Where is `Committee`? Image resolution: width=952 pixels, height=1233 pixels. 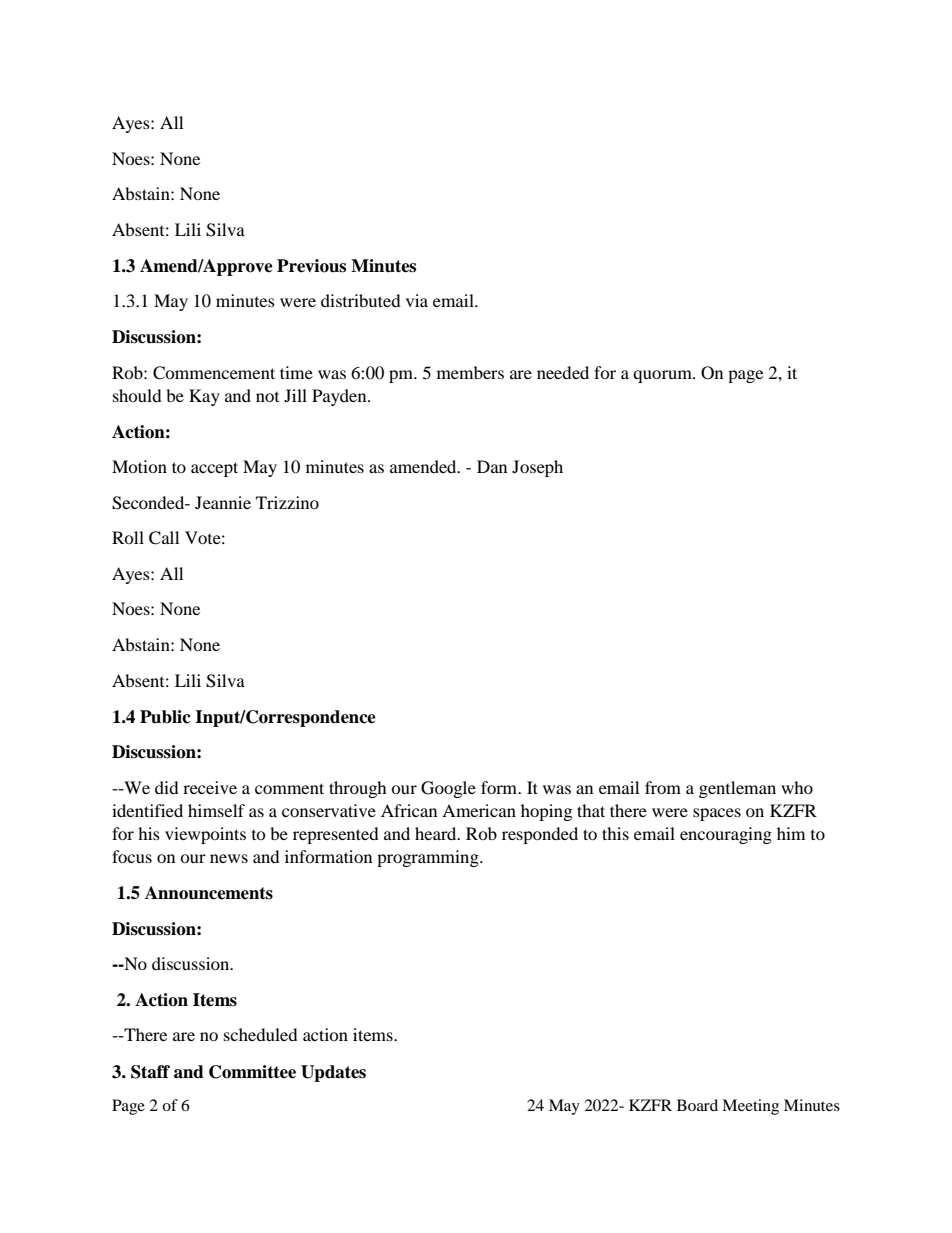
Committee is located at coordinates (252, 1072).
